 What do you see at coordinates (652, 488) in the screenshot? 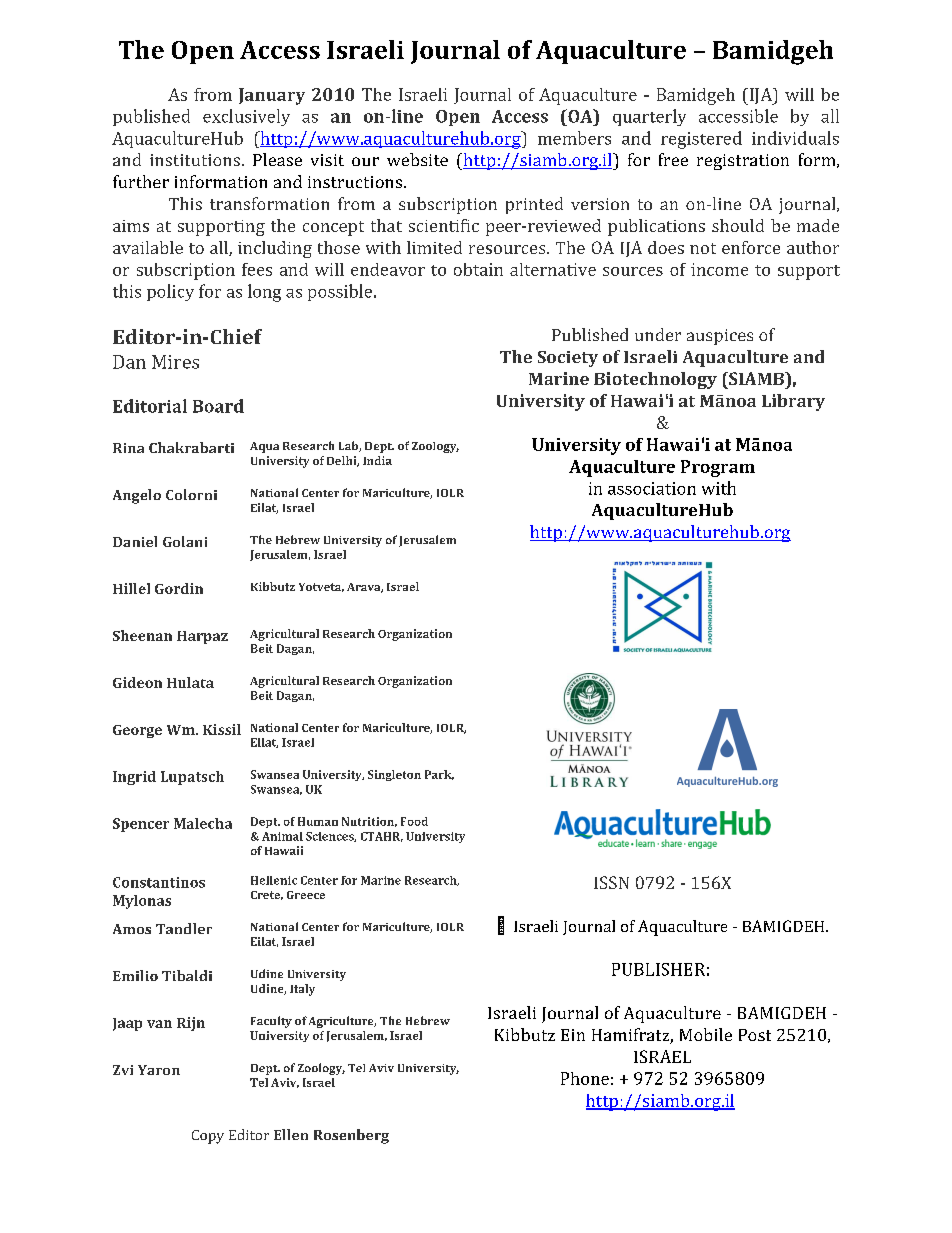
I see `association` at bounding box center [652, 488].
